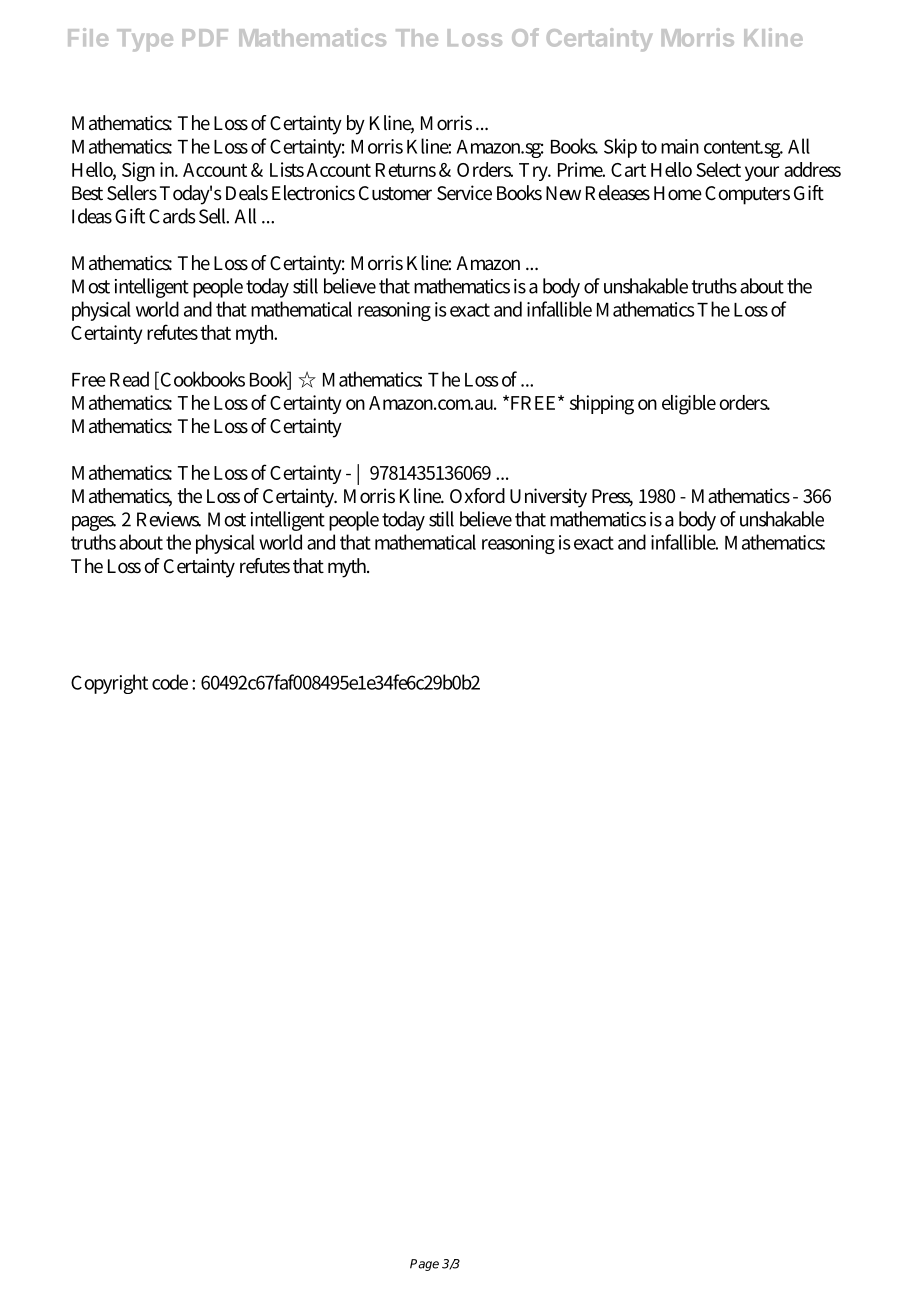 Image resolution: width=924 pixels, height=1308 pixels. I want to click on Oxford, so click(477, 496).
